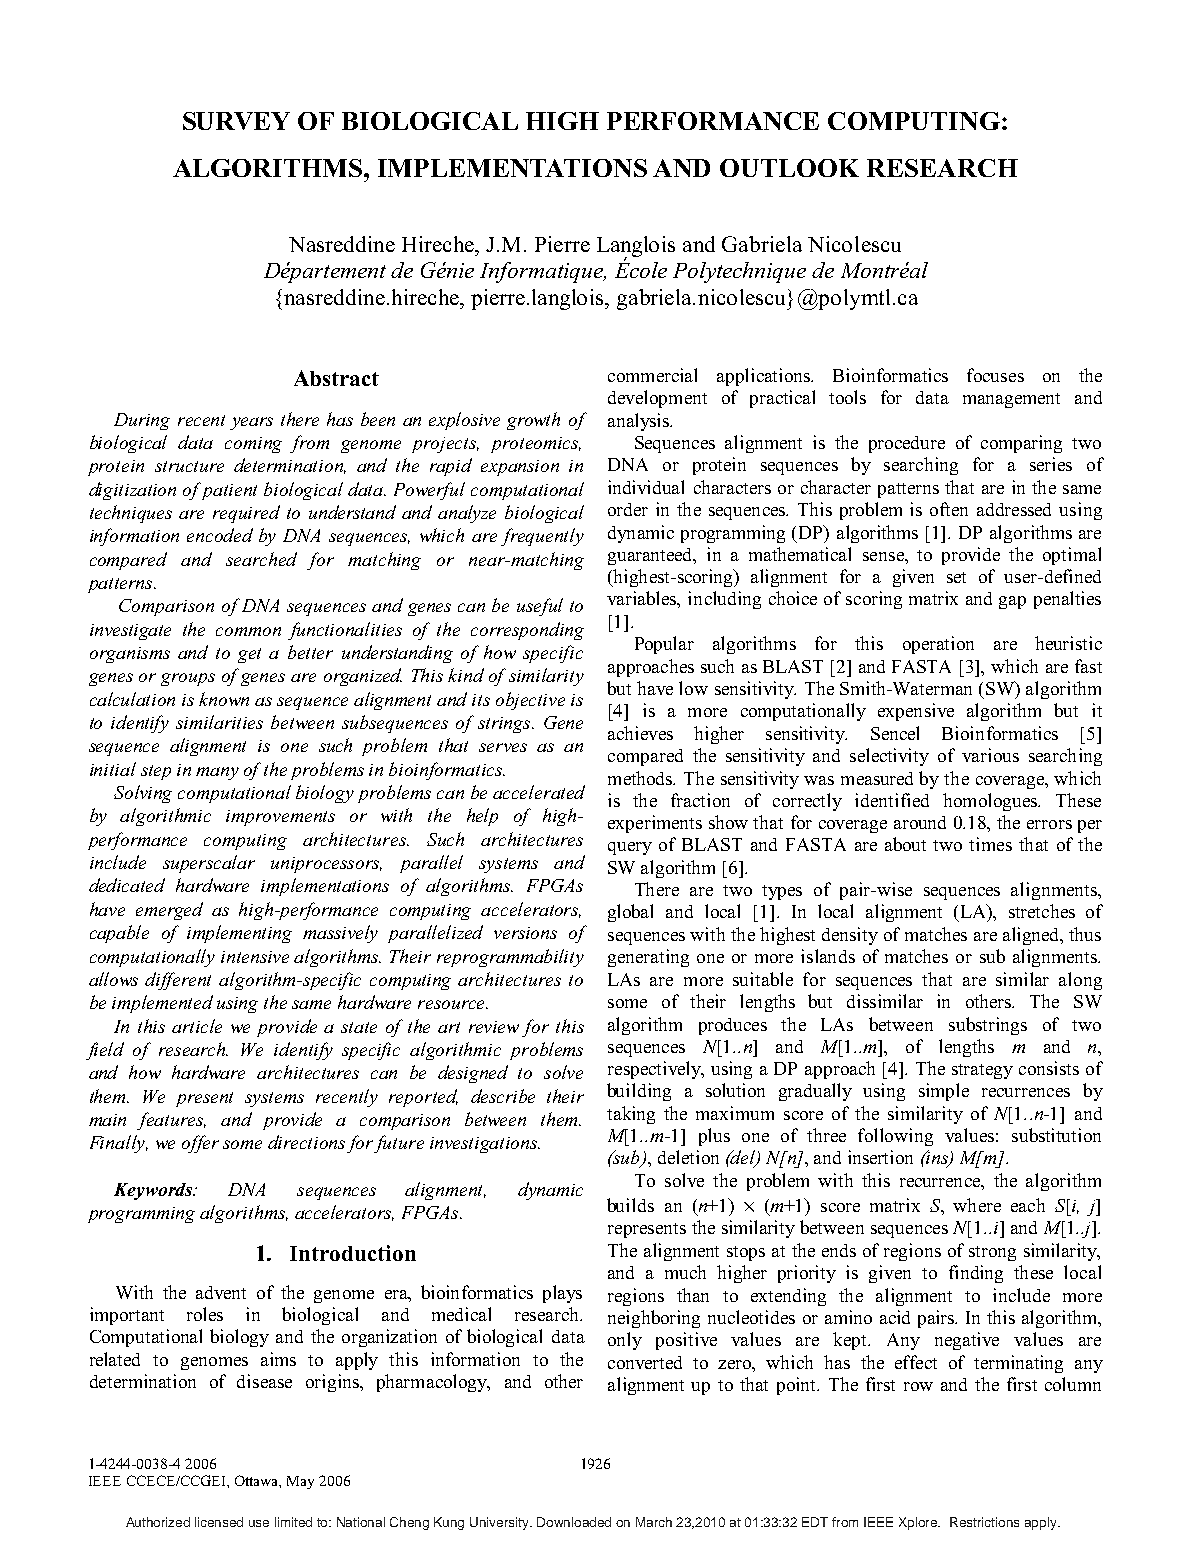  What do you see at coordinates (154, 1191) in the screenshot?
I see `Keywords` at bounding box center [154, 1191].
